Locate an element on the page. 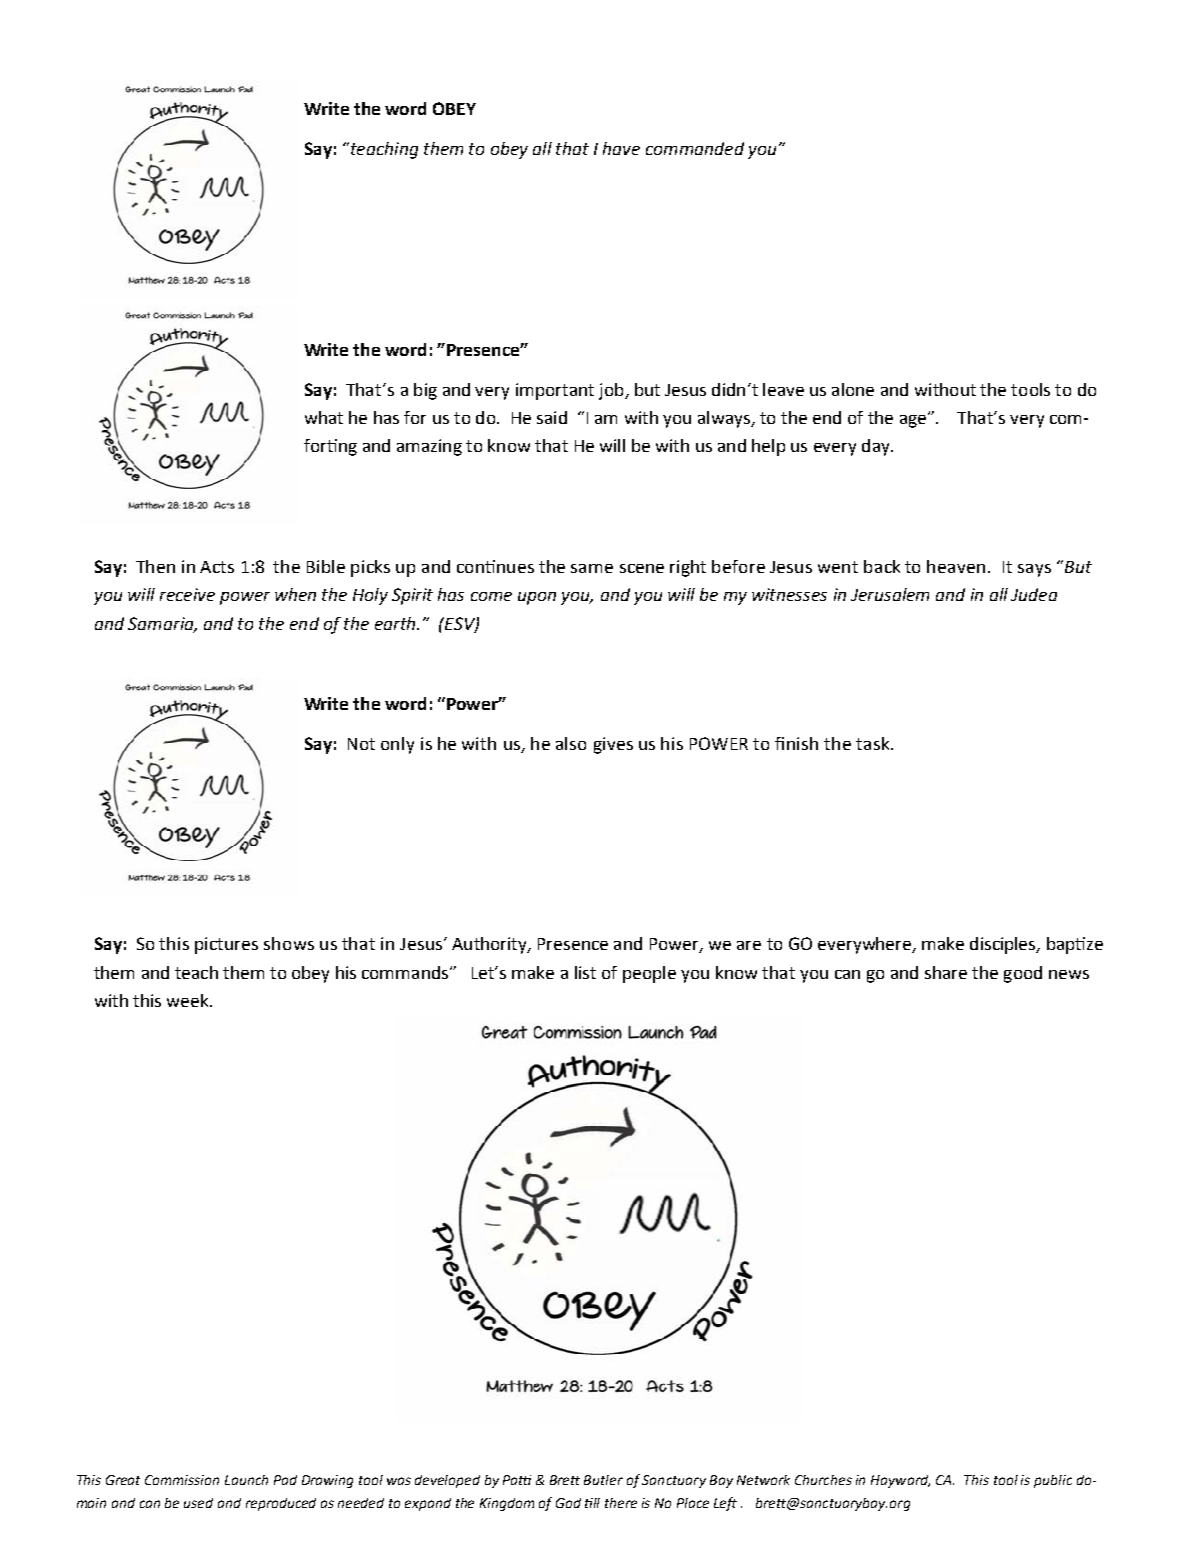 The height and width of the document is (1548, 1196). receive is located at coordinates (187, 594).
